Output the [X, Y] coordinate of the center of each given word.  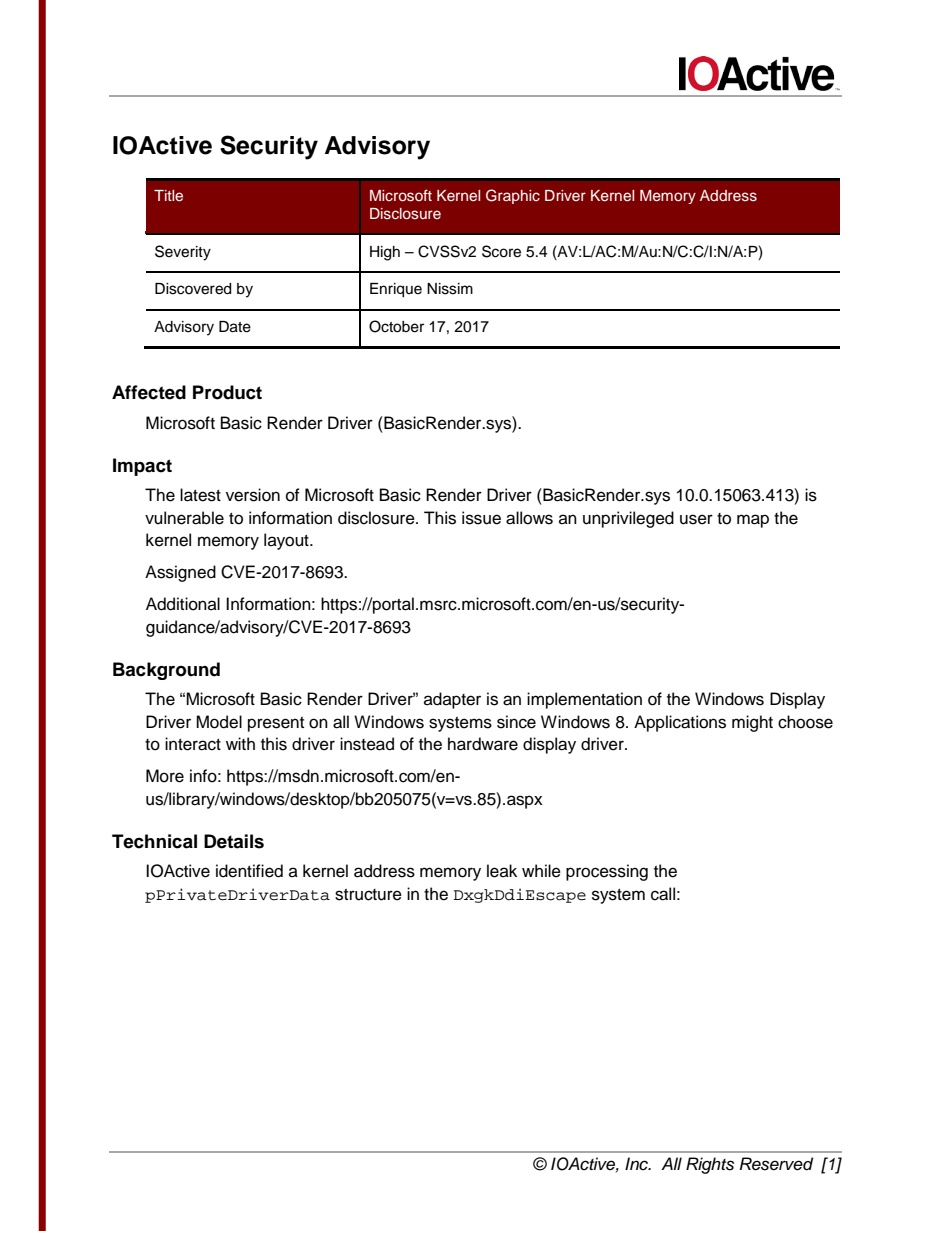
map [753, 521]
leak [502, 871]
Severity [183, 253]
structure [368, 895]
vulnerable [184, 518]
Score [501, 251]
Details [234, 841]
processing [607, 872]
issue [481, 518]
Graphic [513, 196]
